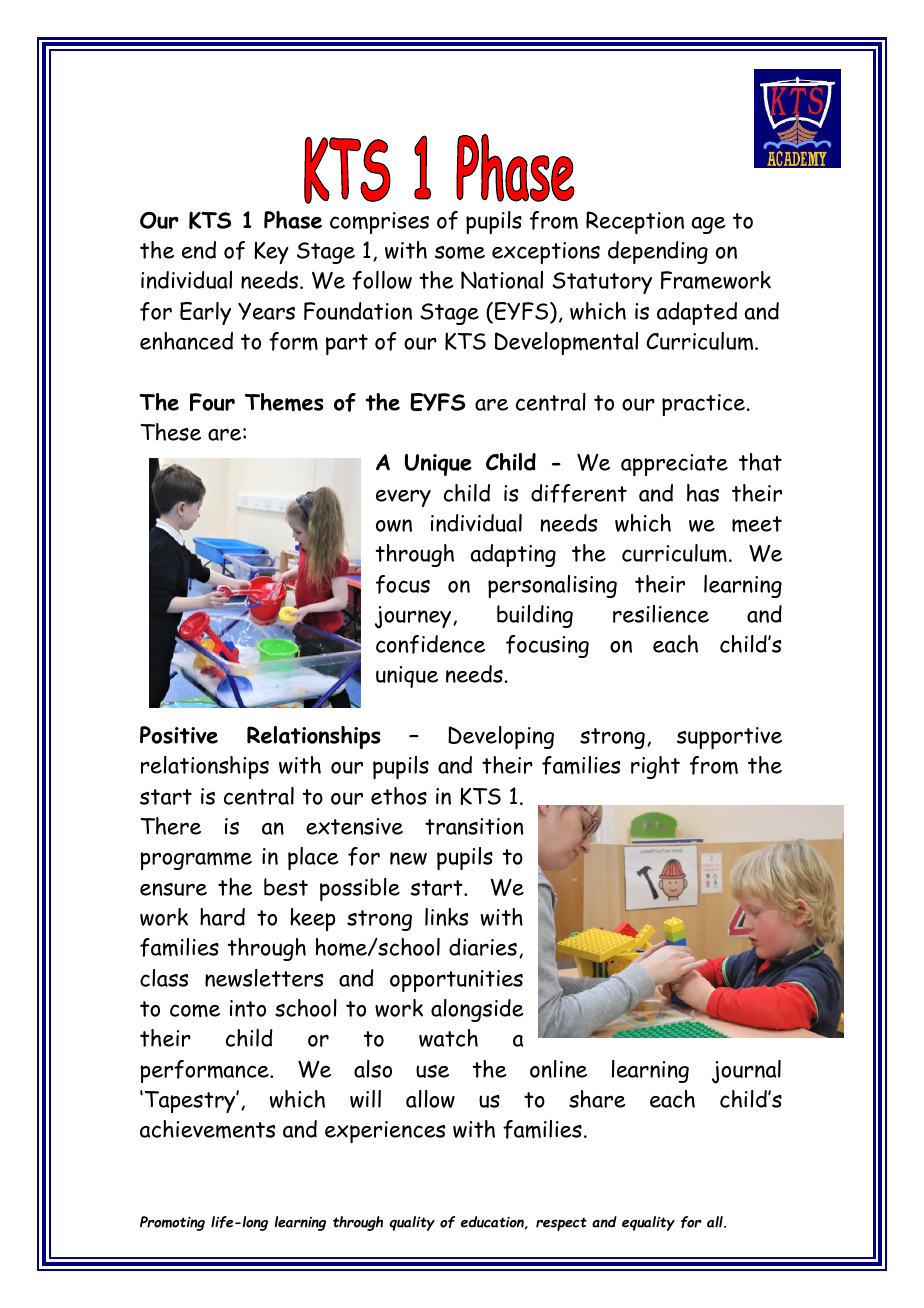 This screenshot has width=924, height=1308. What do you see at coordinates (561, 1224) in the screenshot?
I see `respect` at bounding box center [561, 1224].
